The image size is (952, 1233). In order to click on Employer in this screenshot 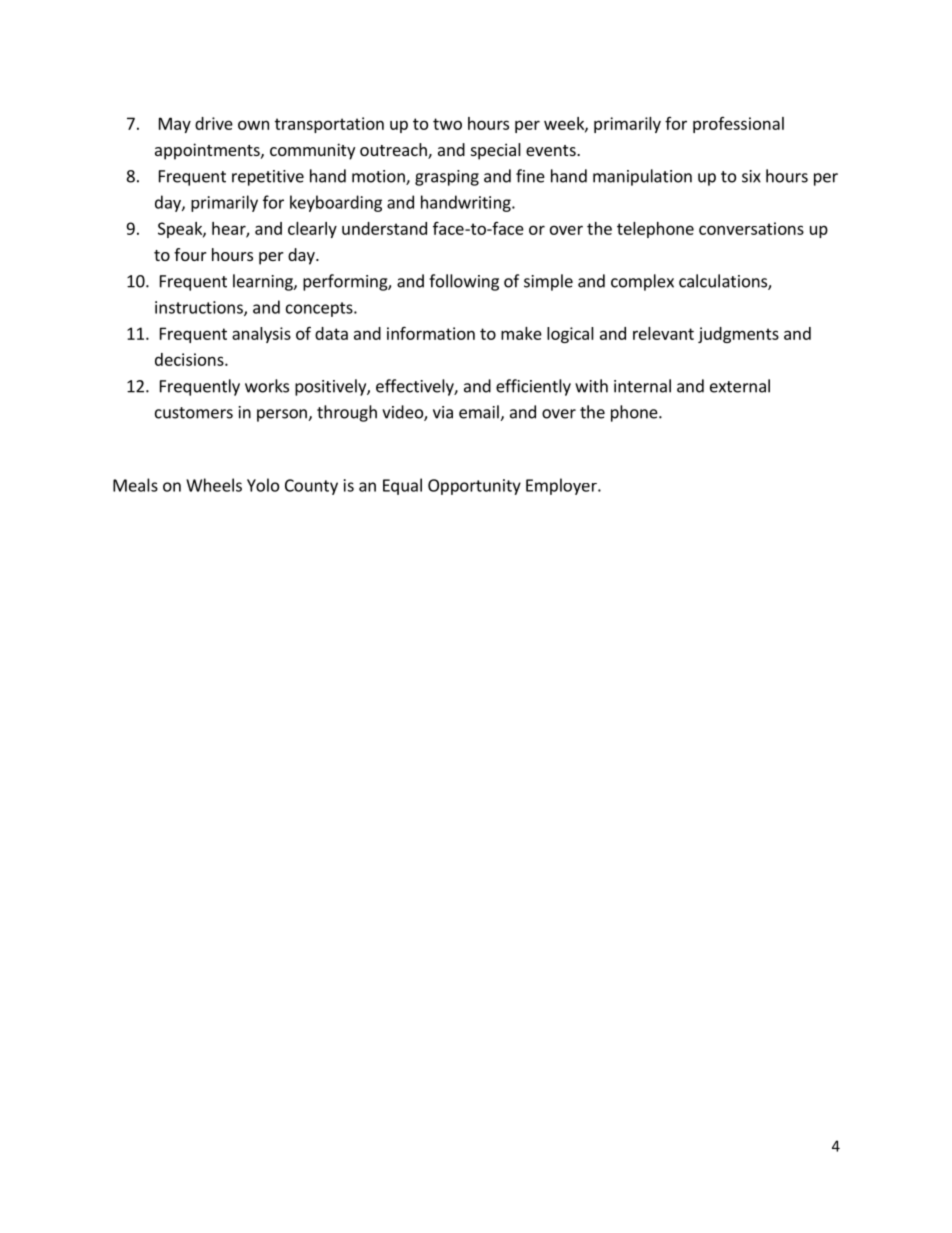, I will do `click(562, 486)`.
